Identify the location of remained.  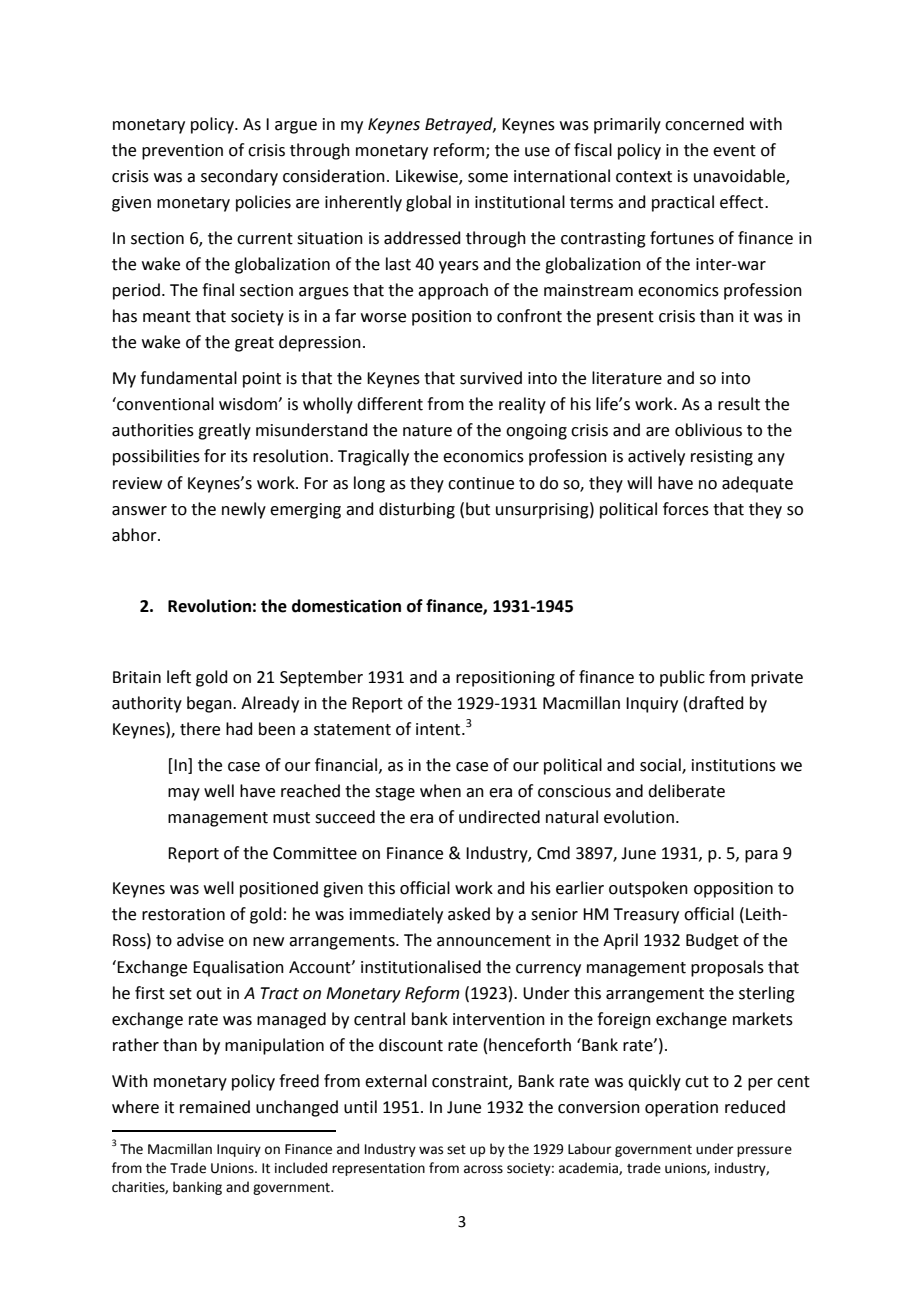
(215, 1107).
